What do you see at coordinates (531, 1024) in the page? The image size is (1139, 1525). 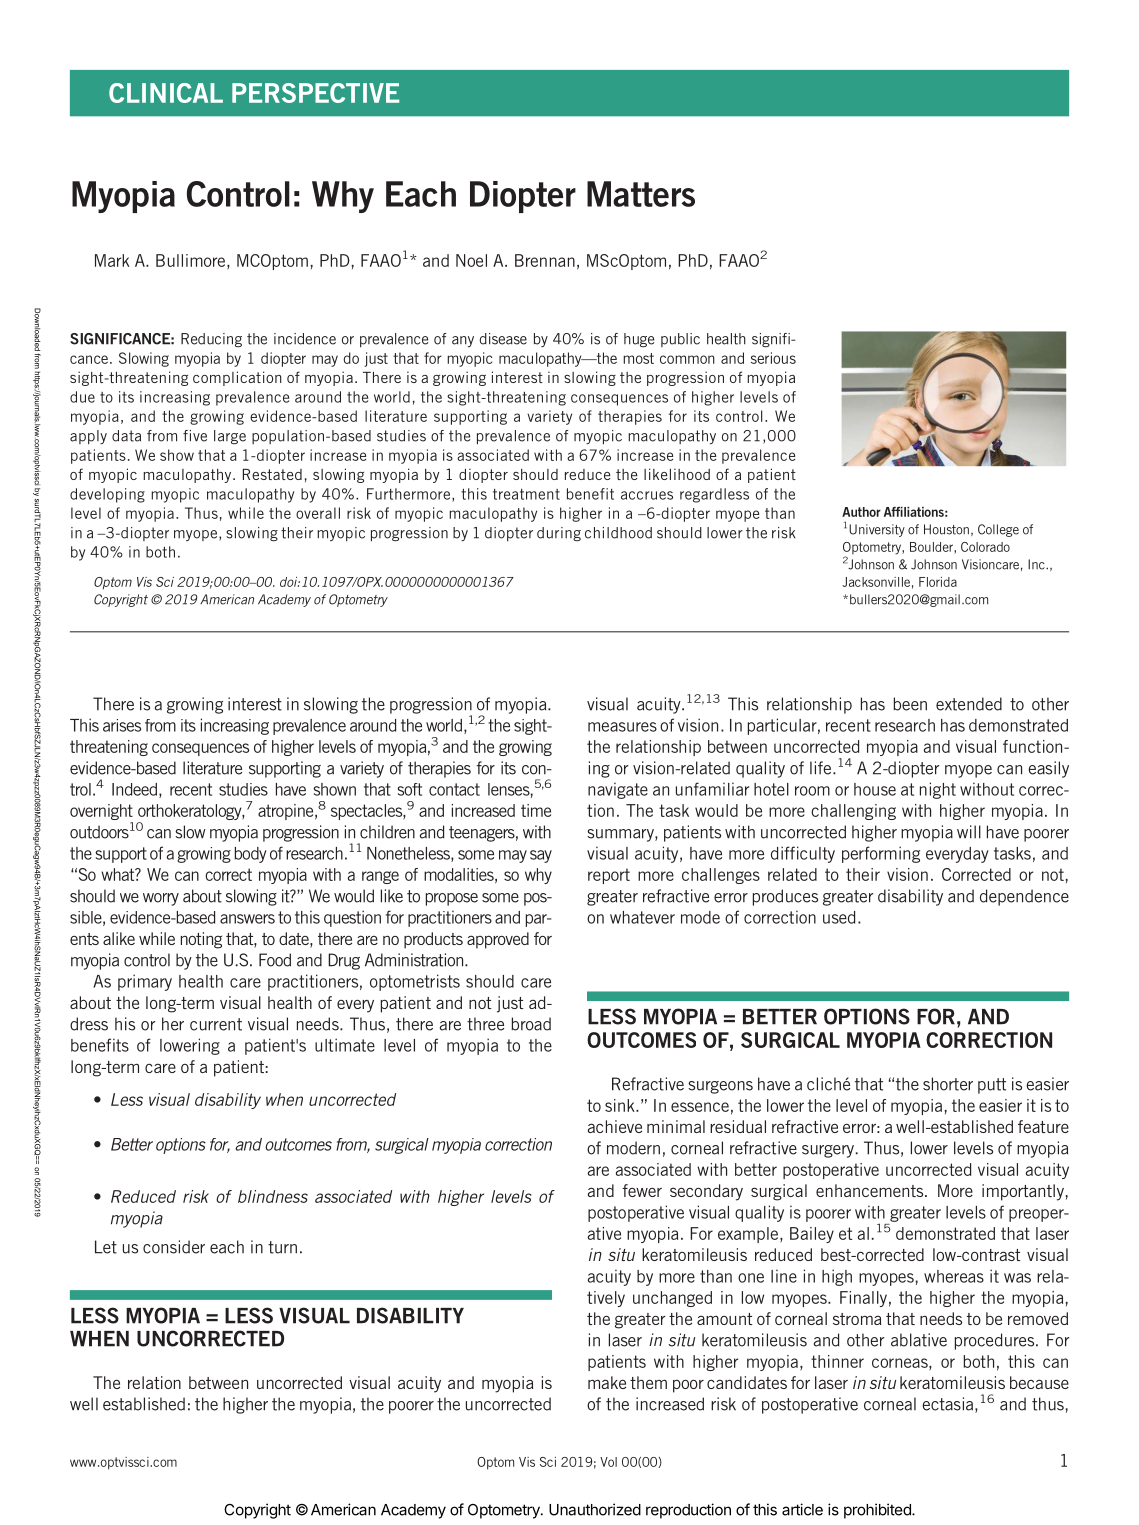 I see `broad` at bounding box center [531, 1024].
